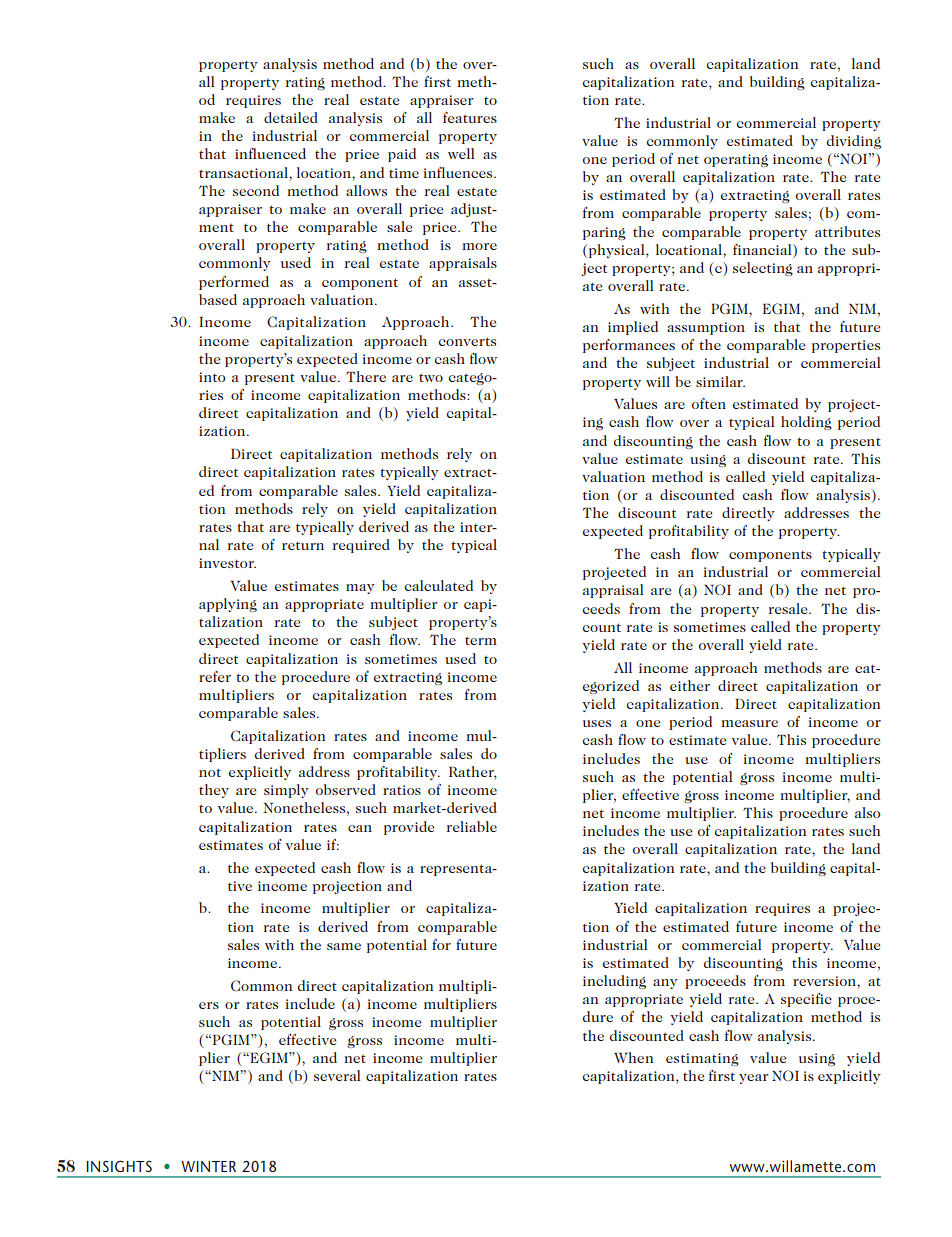 The width and height of the image is (952, 1237). What do you see at coordinates (806, 423) in the image?
I see `holding` at bounding box center [806, 423].
